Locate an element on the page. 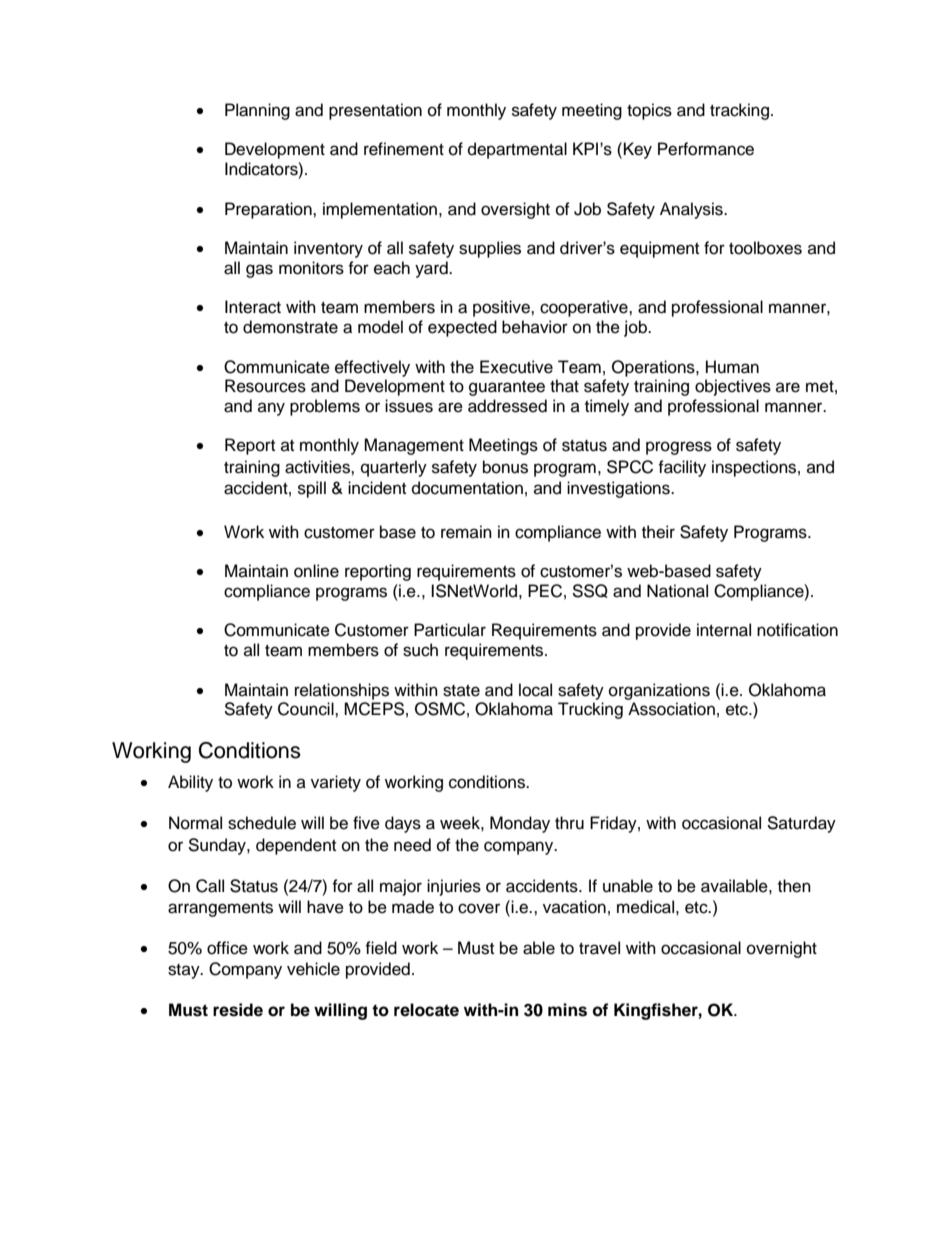 The width and height of the page is (952, 1233). Planning is located at coordinates (257, 111).
